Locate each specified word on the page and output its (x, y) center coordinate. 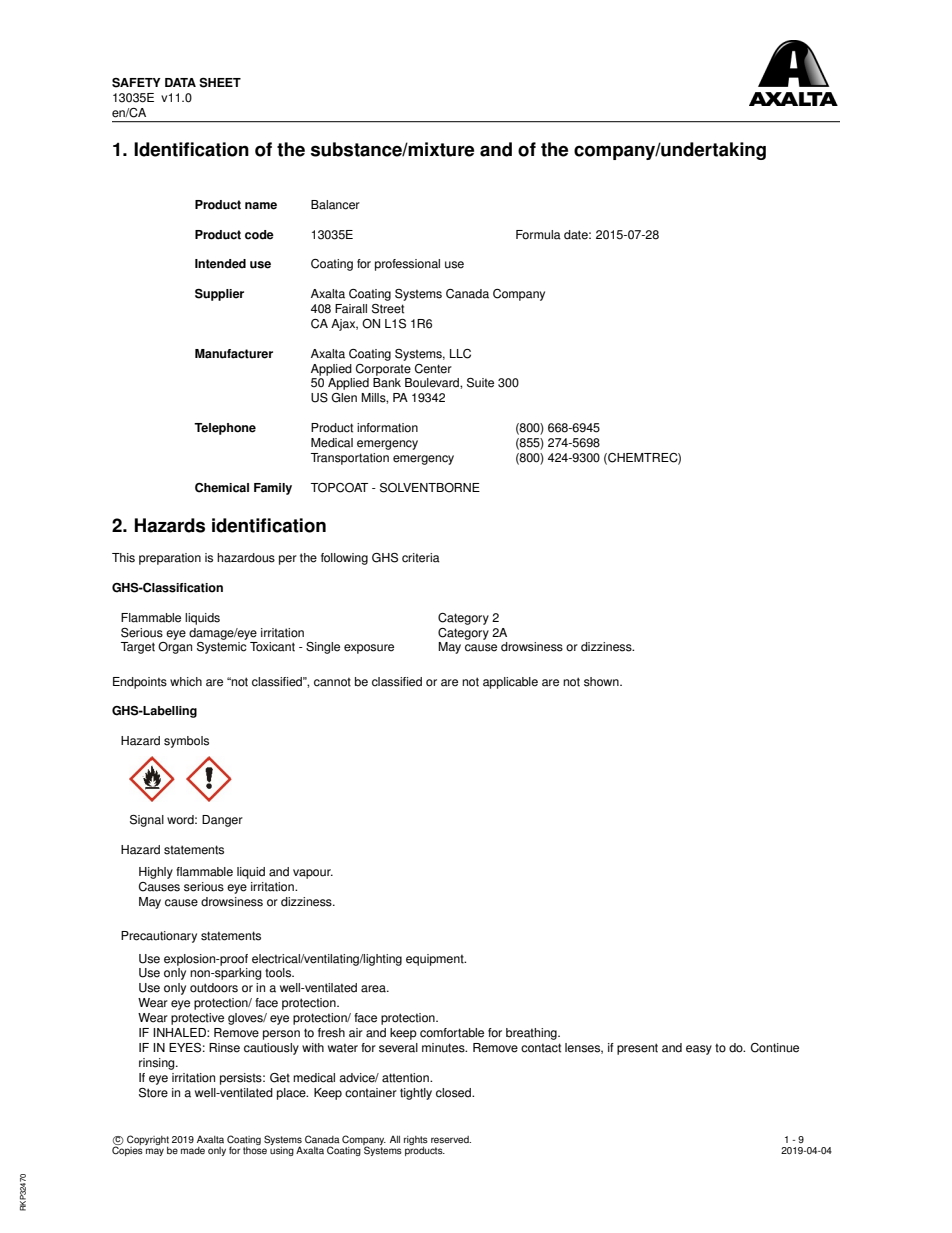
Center (433, 369)
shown (602, 682)
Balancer (335, 205)
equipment (436, 960)
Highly (156, 873)
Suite (480, 383)
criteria (421, 558)
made (193, 1151)
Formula (538, 235)
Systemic (222, 648)
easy (699, 1050)
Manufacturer (234, 354)
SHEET (220, 83)
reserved (451, 1140)
